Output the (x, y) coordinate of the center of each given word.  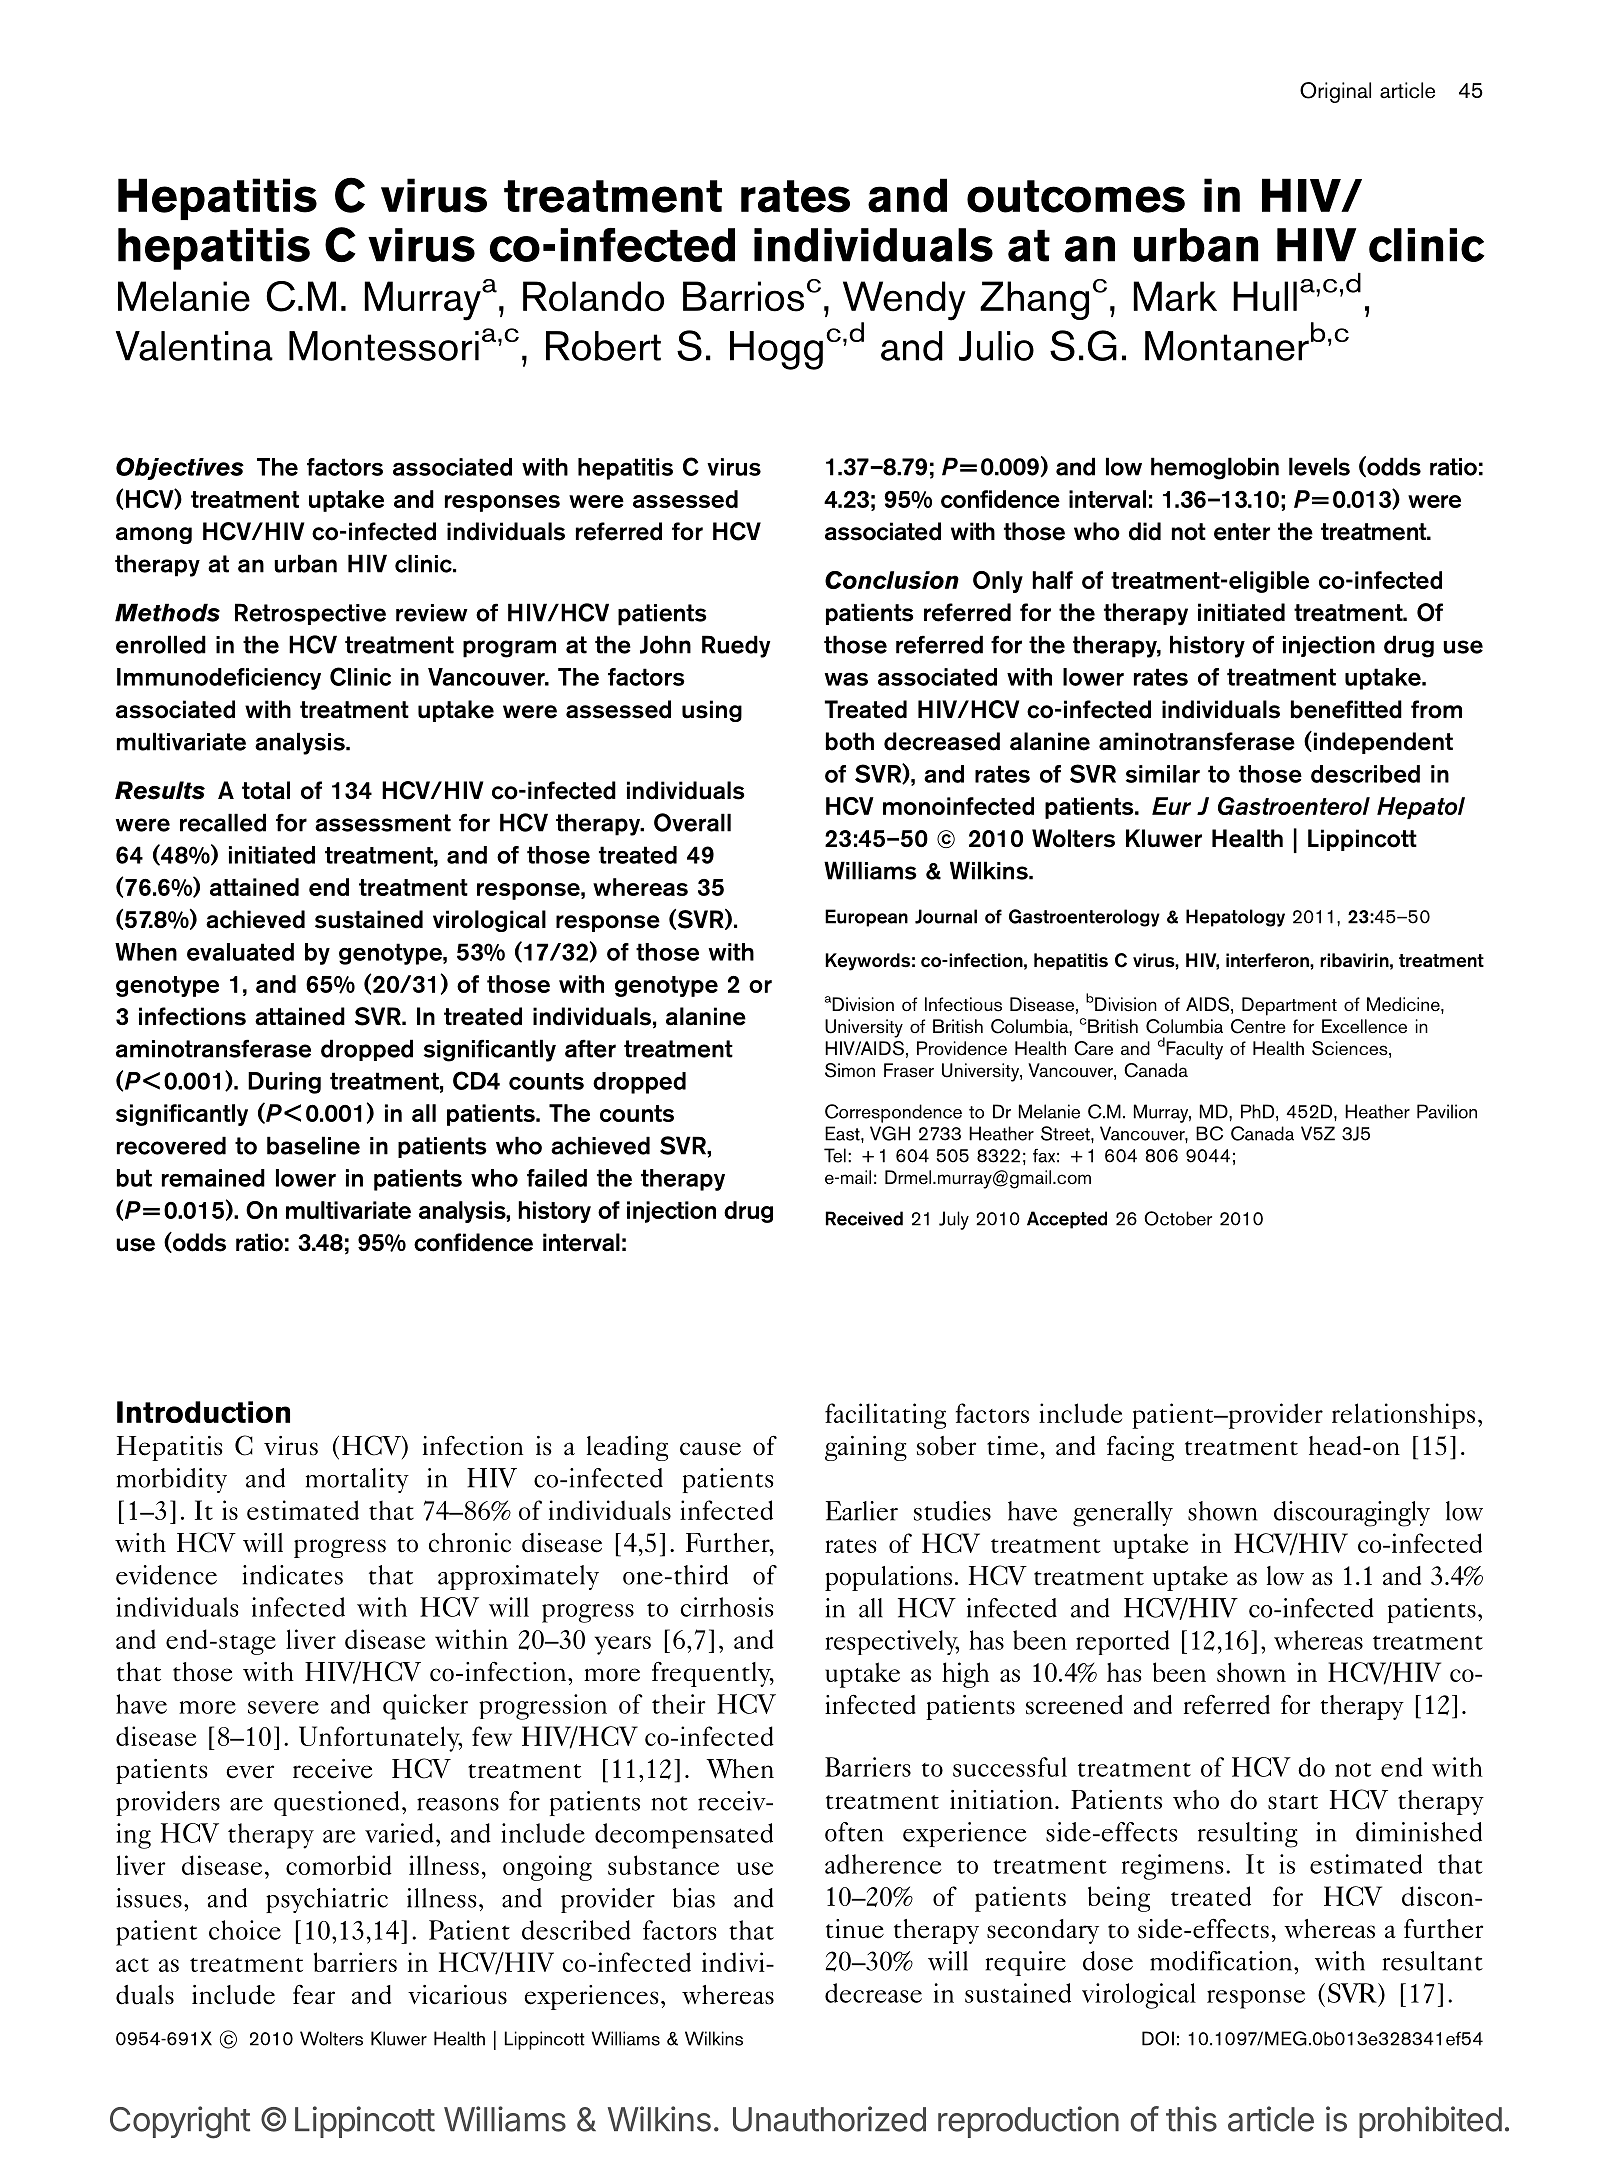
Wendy (904, 302)
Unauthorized (829, 2119)
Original (1335, 92)
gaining (866, 1448)
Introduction (203, 1412)
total (266, 790)
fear (314, 1995)
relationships (1403, 1416)
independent (1383, 743)
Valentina (194, 346)
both (850, 741)
